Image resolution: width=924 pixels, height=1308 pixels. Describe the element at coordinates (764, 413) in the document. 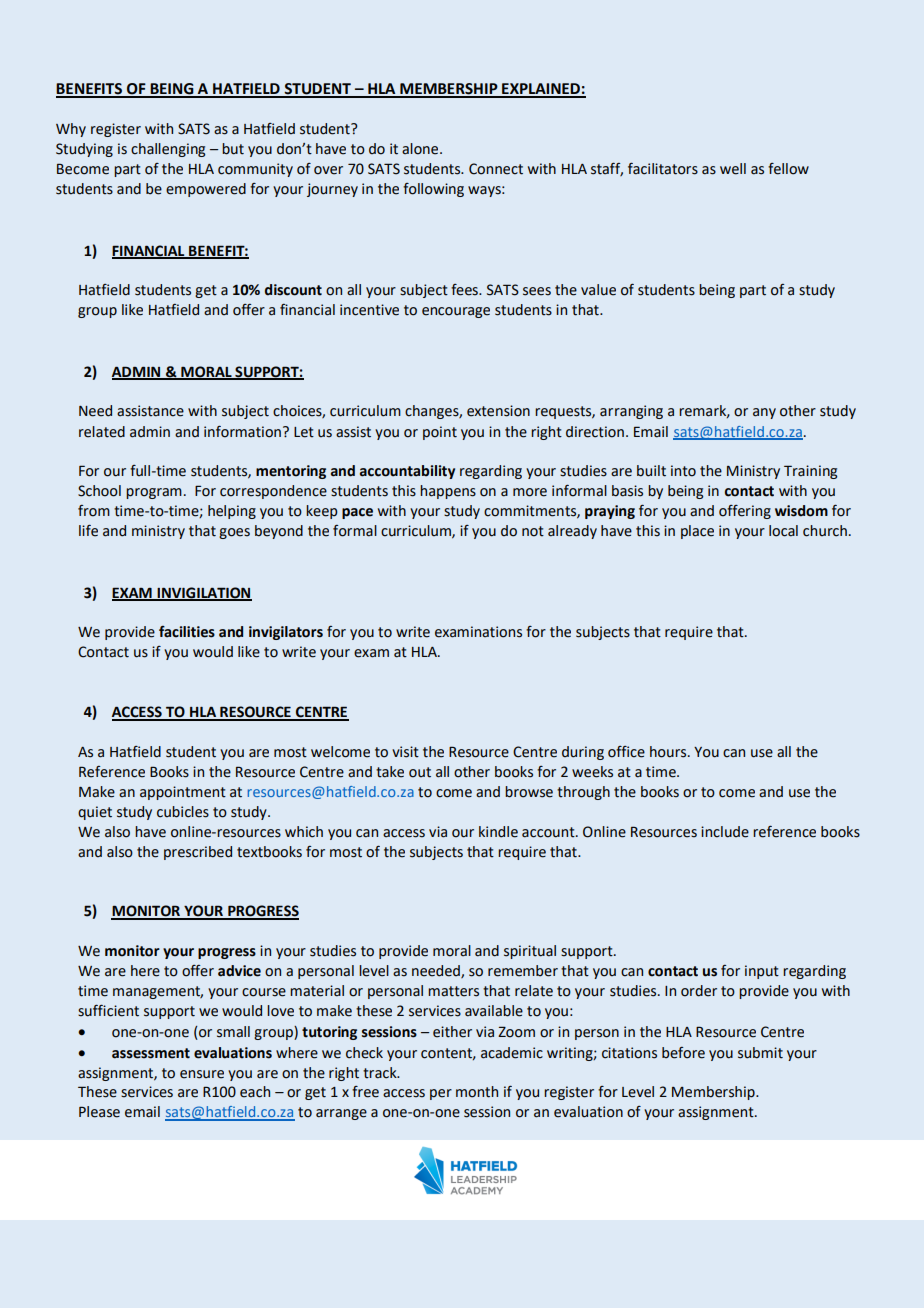

I see `any` at that location.
